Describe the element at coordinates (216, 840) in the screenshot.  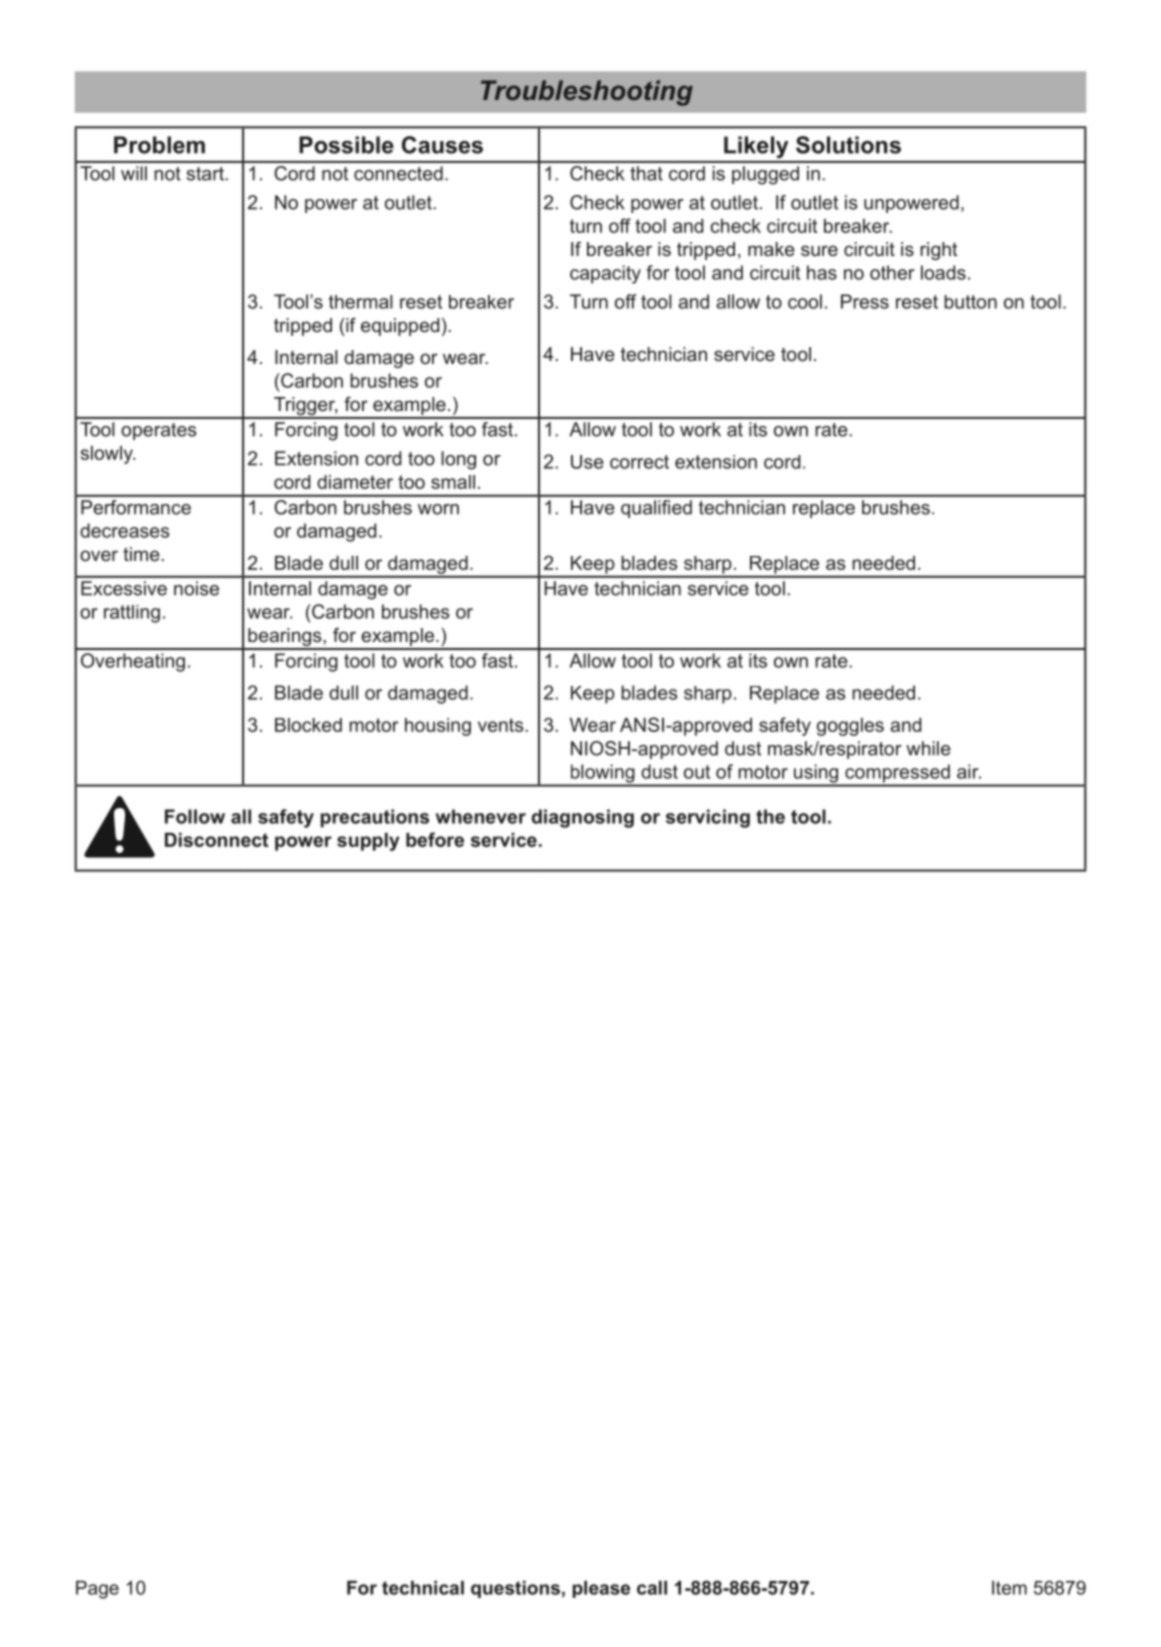
I see `Disconnect` at that location.
